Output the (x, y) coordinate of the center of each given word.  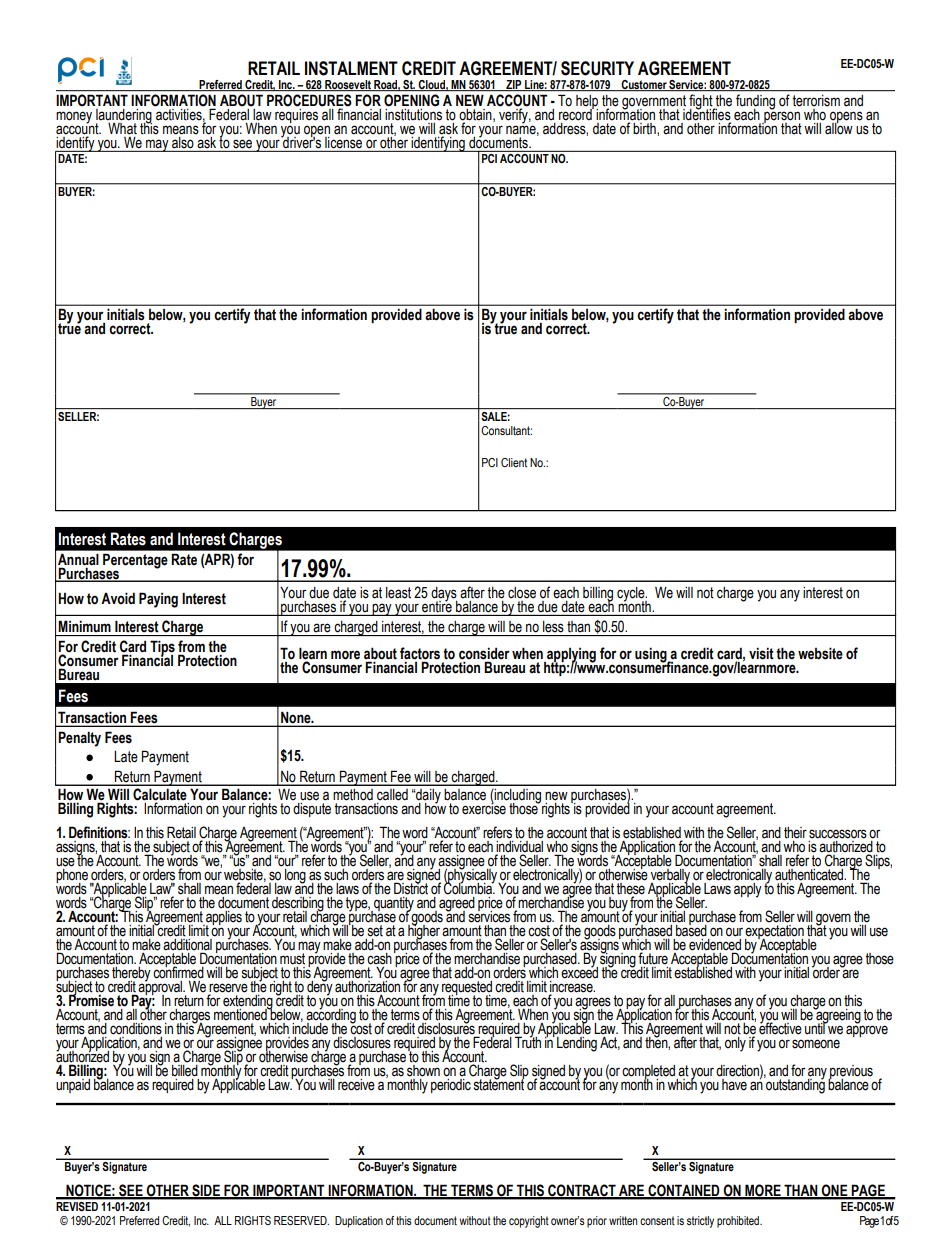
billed (185, 1071)
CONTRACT (582, 1191)
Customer (644, 85)
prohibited (739, 1222)
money (74, 117)
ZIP (514, 85)
